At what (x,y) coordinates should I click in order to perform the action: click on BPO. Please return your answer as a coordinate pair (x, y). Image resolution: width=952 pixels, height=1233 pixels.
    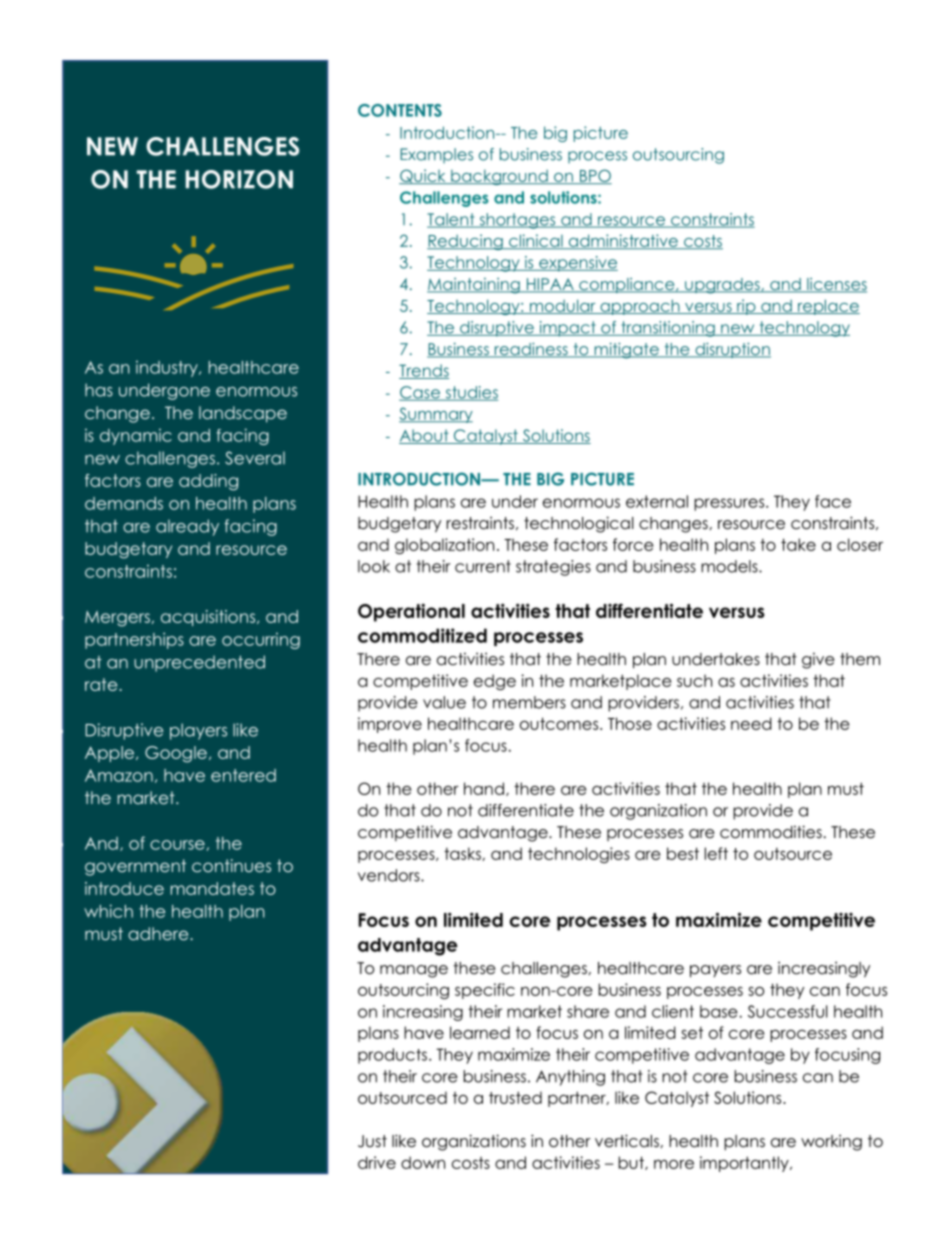
    Looking at the image, I should click on (594, 176).
